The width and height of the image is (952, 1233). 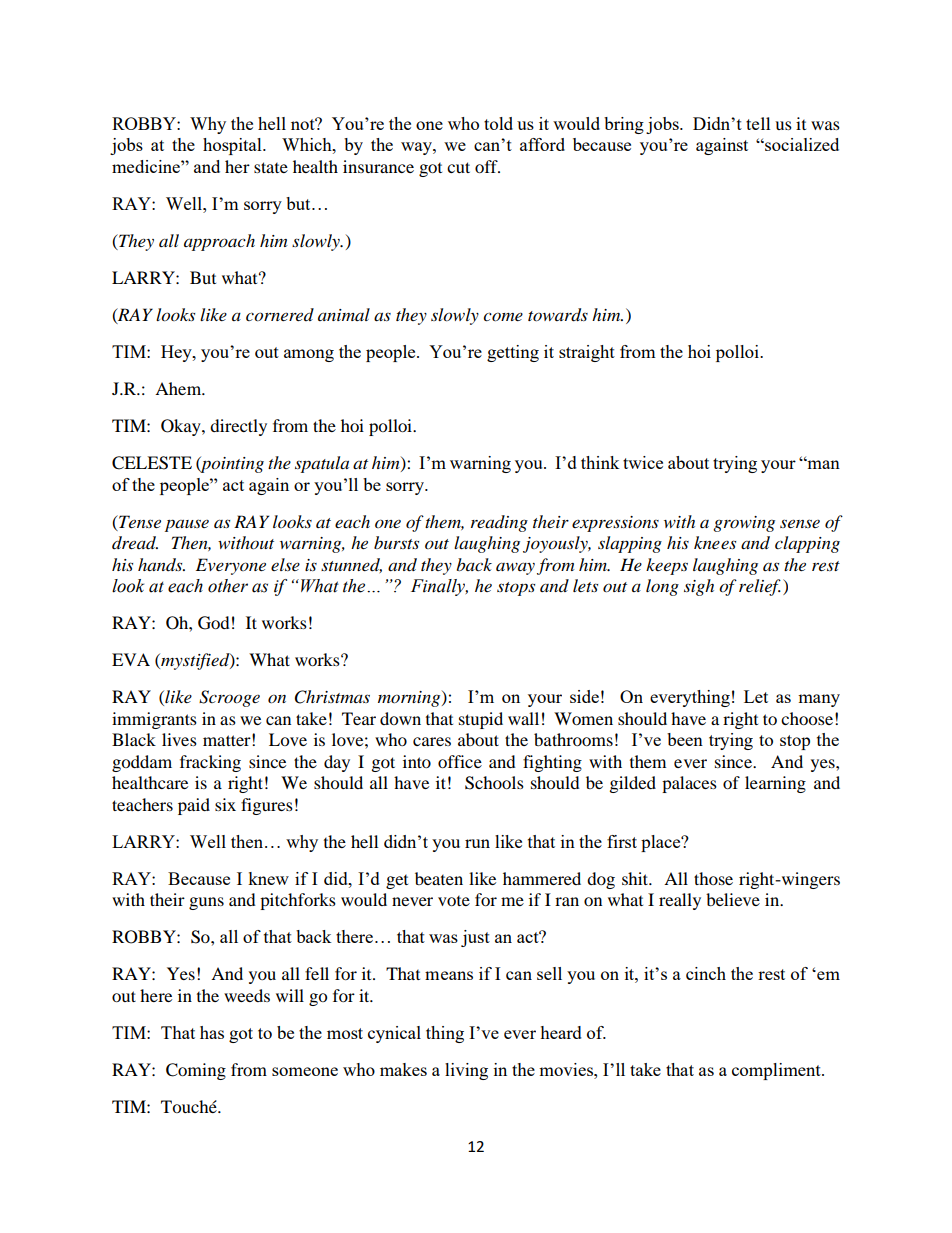 I want to click on reading, so click(x=499, y=523).
